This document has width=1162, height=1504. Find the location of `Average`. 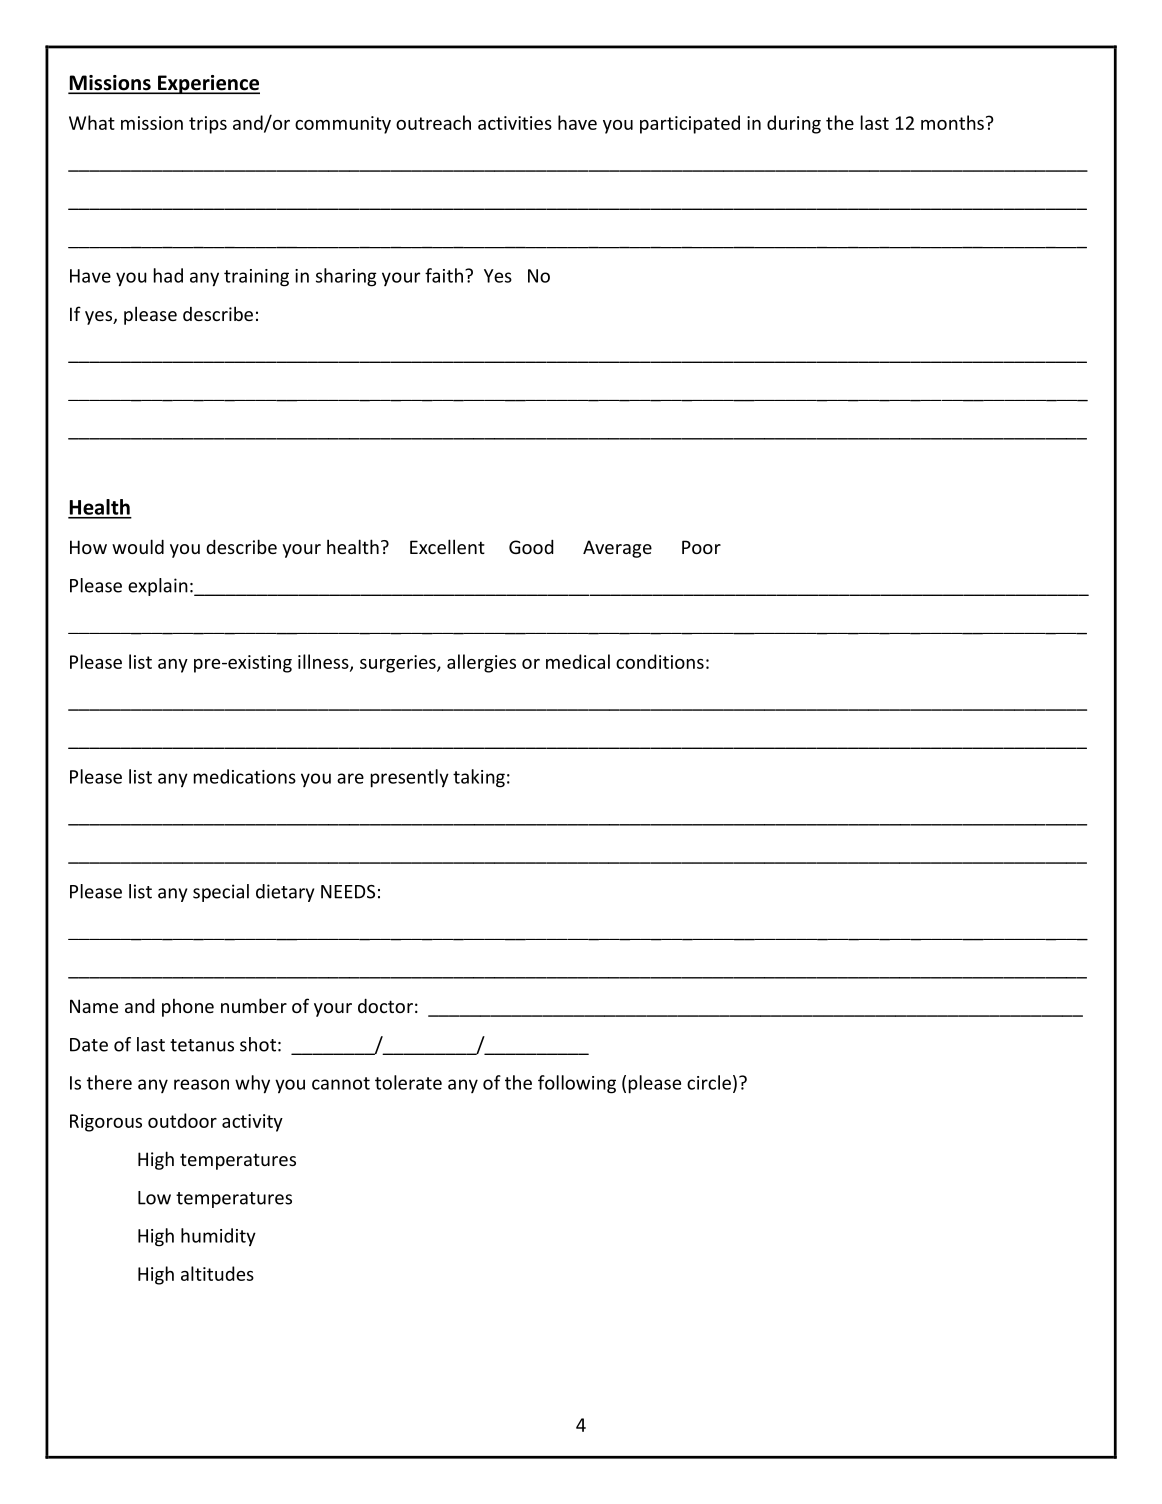

Average is located at coordinates (617, 549).
